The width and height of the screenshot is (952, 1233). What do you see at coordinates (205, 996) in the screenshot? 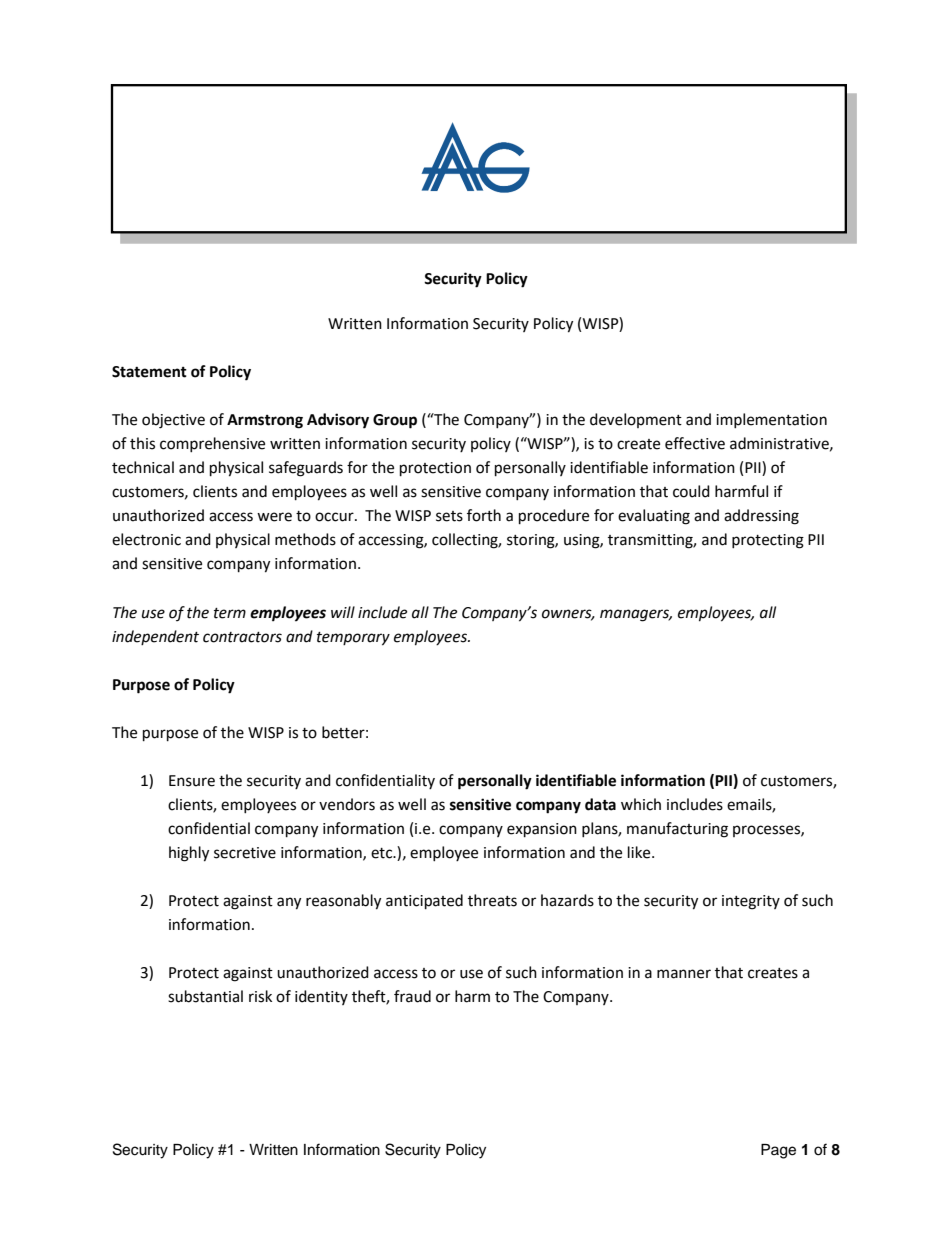
I see `substantial` at bounding box center [205, 996].
